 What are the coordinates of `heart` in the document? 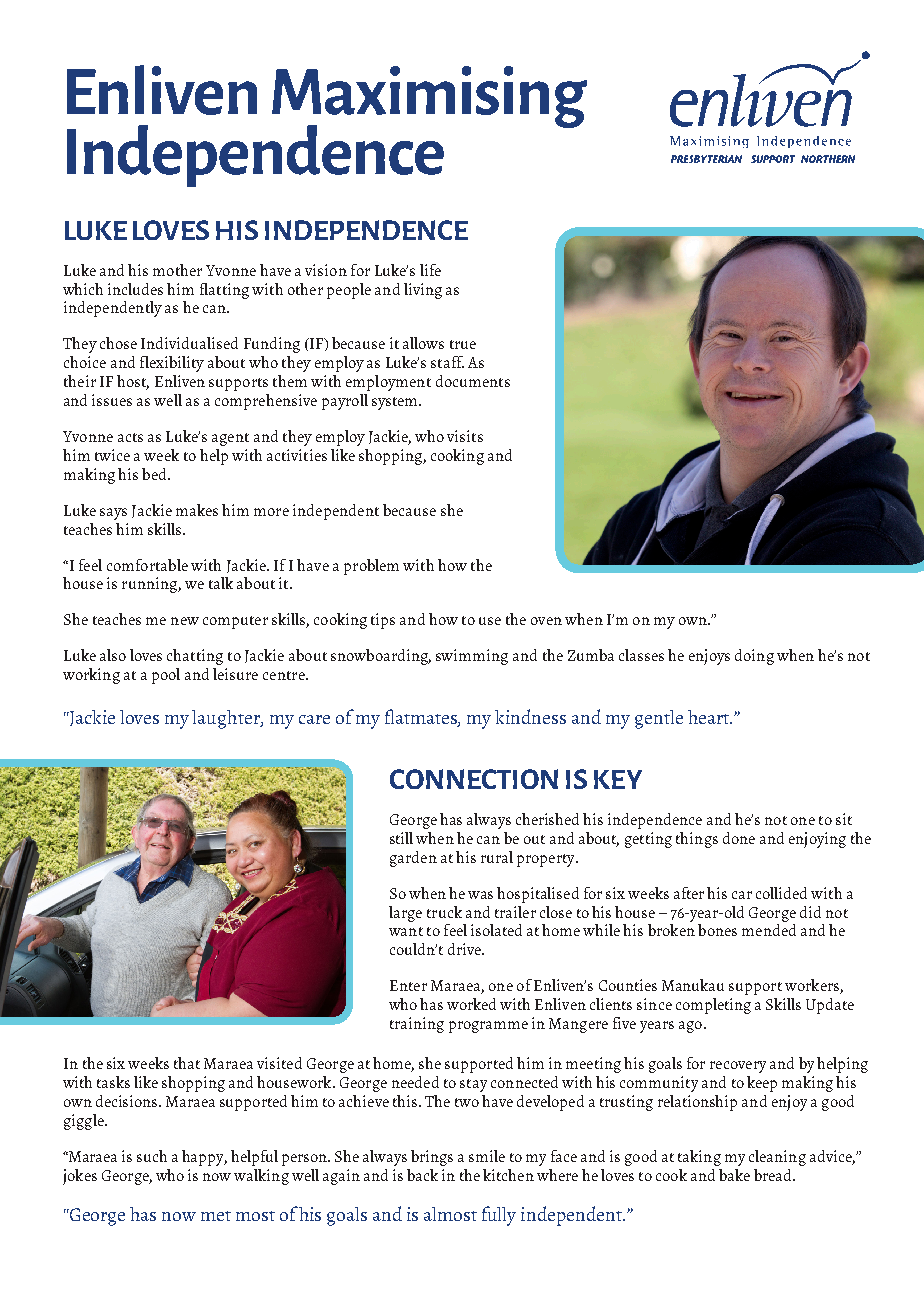 It's located at (710, 717).
